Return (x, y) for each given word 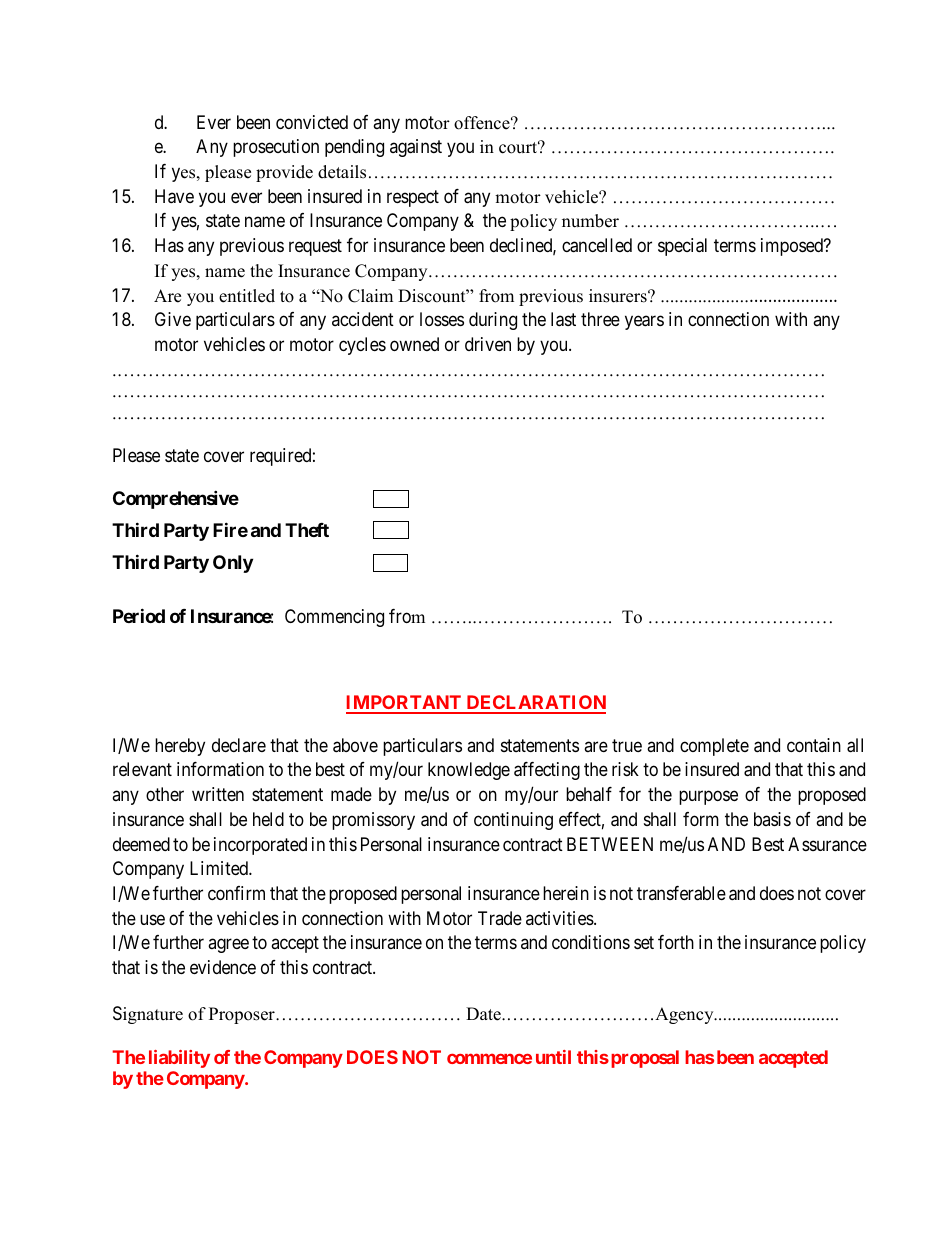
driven (488, 344)
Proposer (243, 1015)
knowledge (469, 771)
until (553, 1057)
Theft (307, 530)
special (682, 247)
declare (239, 745)
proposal (645, 1059)
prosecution (276, 148)
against (416, 148)
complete (714, 747)
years (644, 323)
